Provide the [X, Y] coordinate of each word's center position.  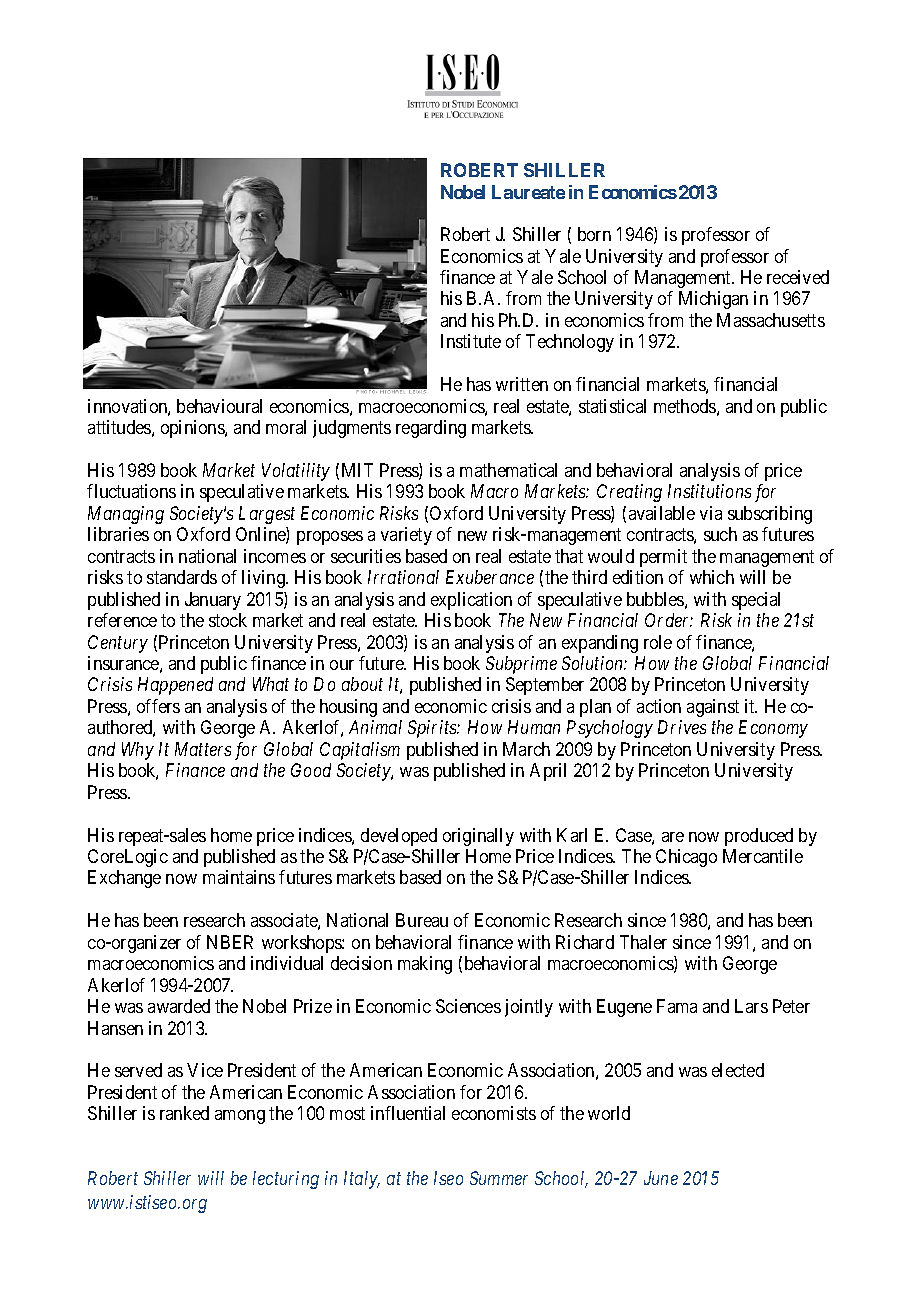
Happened [175, 686]
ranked [184, 1113]
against [713, 708]
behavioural [219, 406]
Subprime [521, 665]
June [661, 1178]
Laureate [528, 192]
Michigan [713, 300]
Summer [499, 1178]
